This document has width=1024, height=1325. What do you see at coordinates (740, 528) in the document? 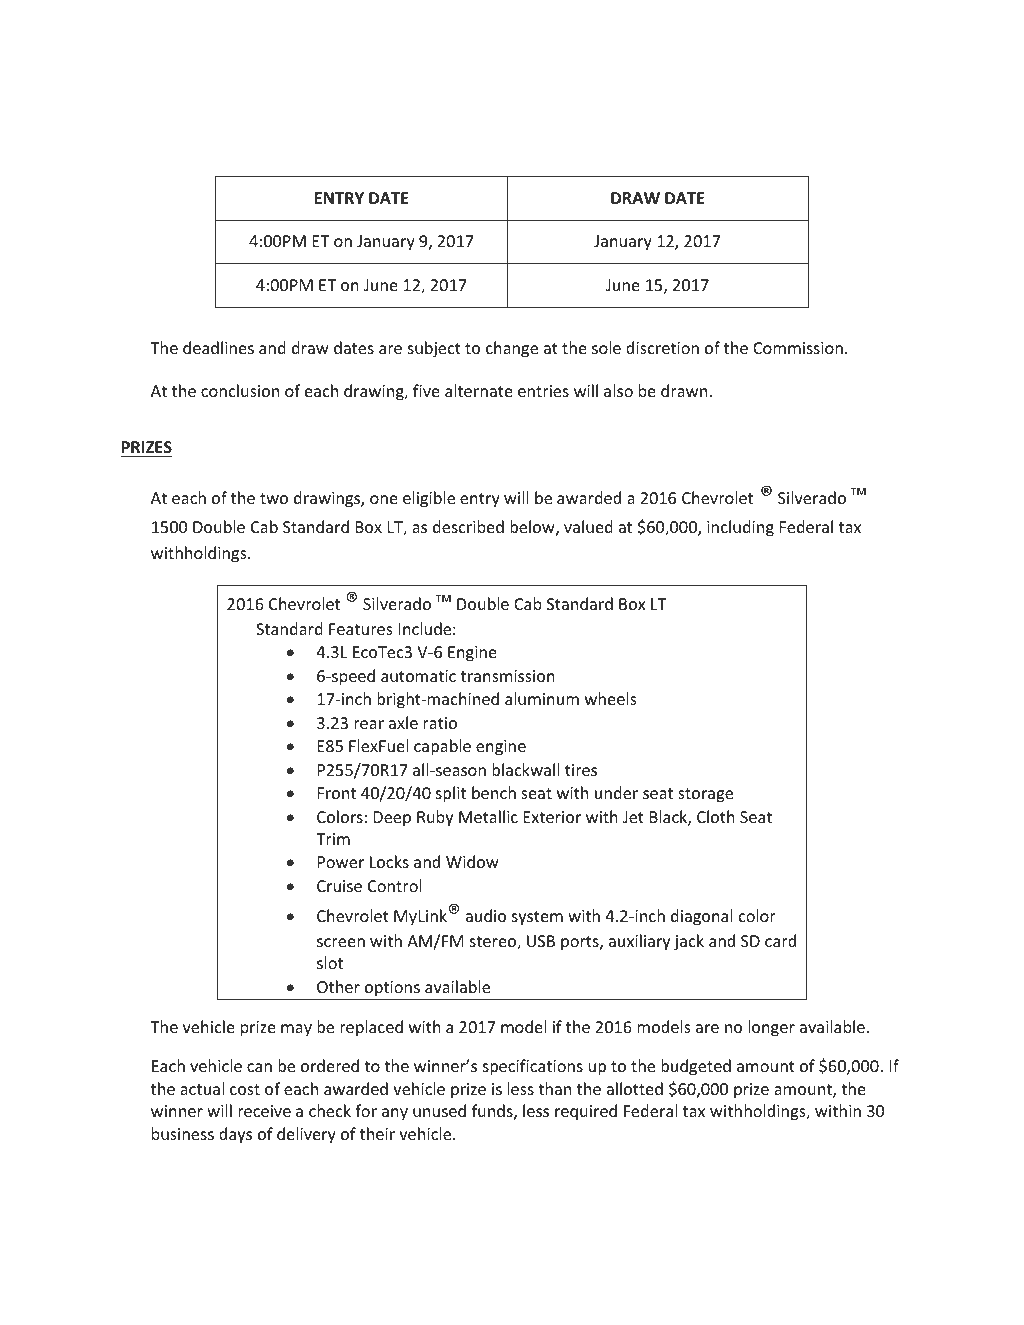
I see `including` at bounding box center [740, 528].
